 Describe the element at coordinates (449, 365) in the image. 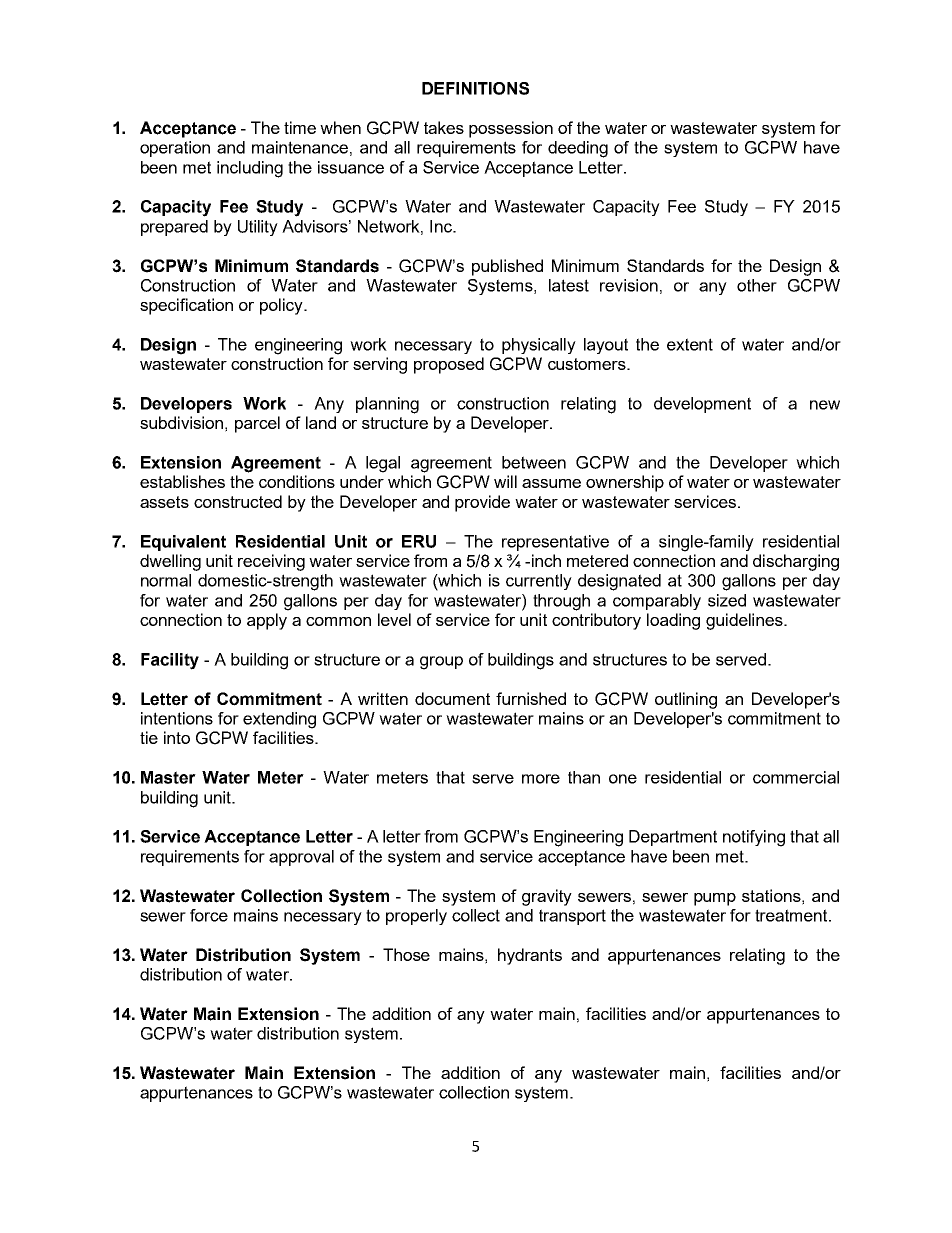

I see `proposed` at that location.
